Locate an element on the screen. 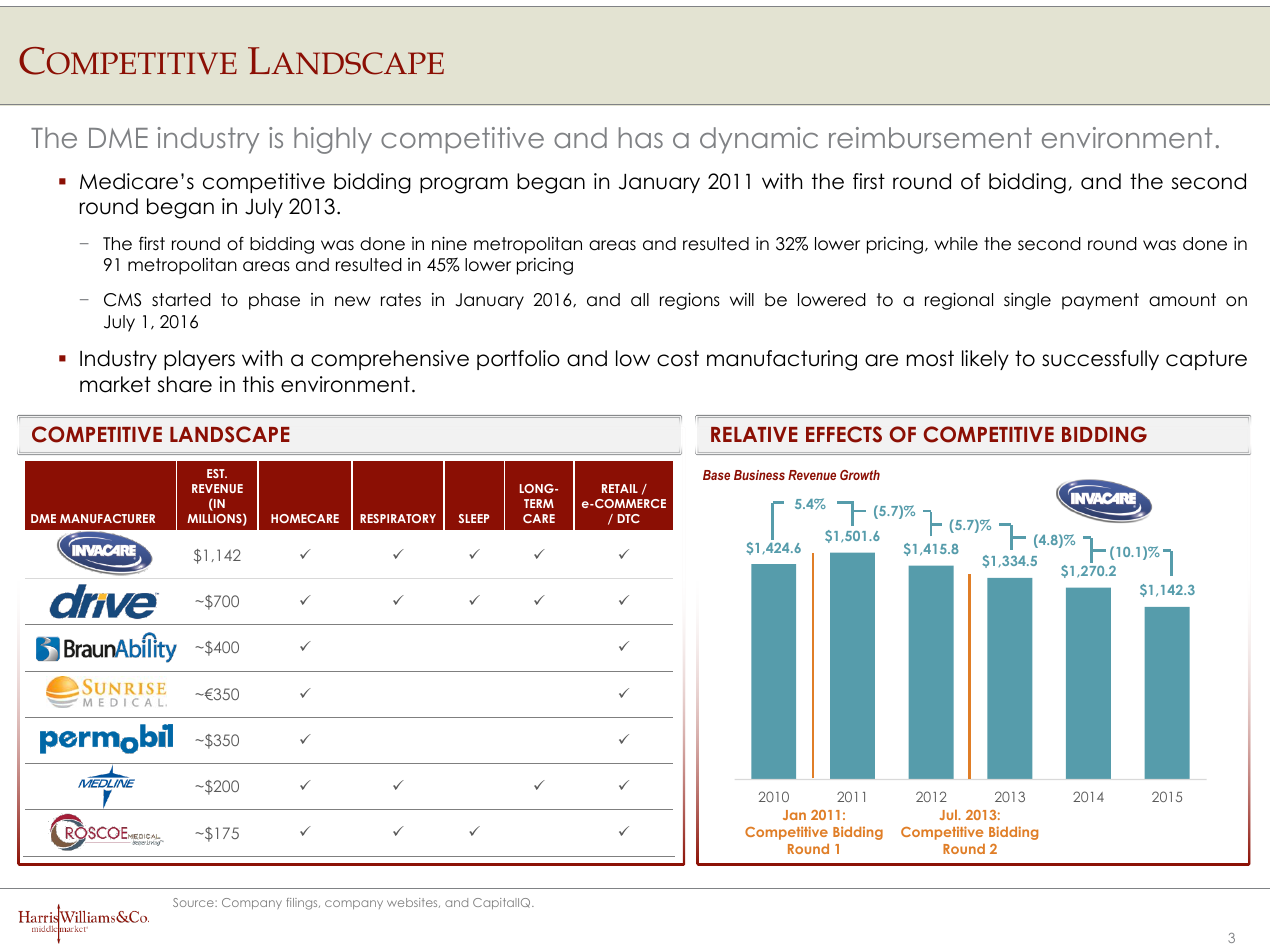 This screenshot has width=1270, height=952. dynamic is located at coordinates (759, 140).
